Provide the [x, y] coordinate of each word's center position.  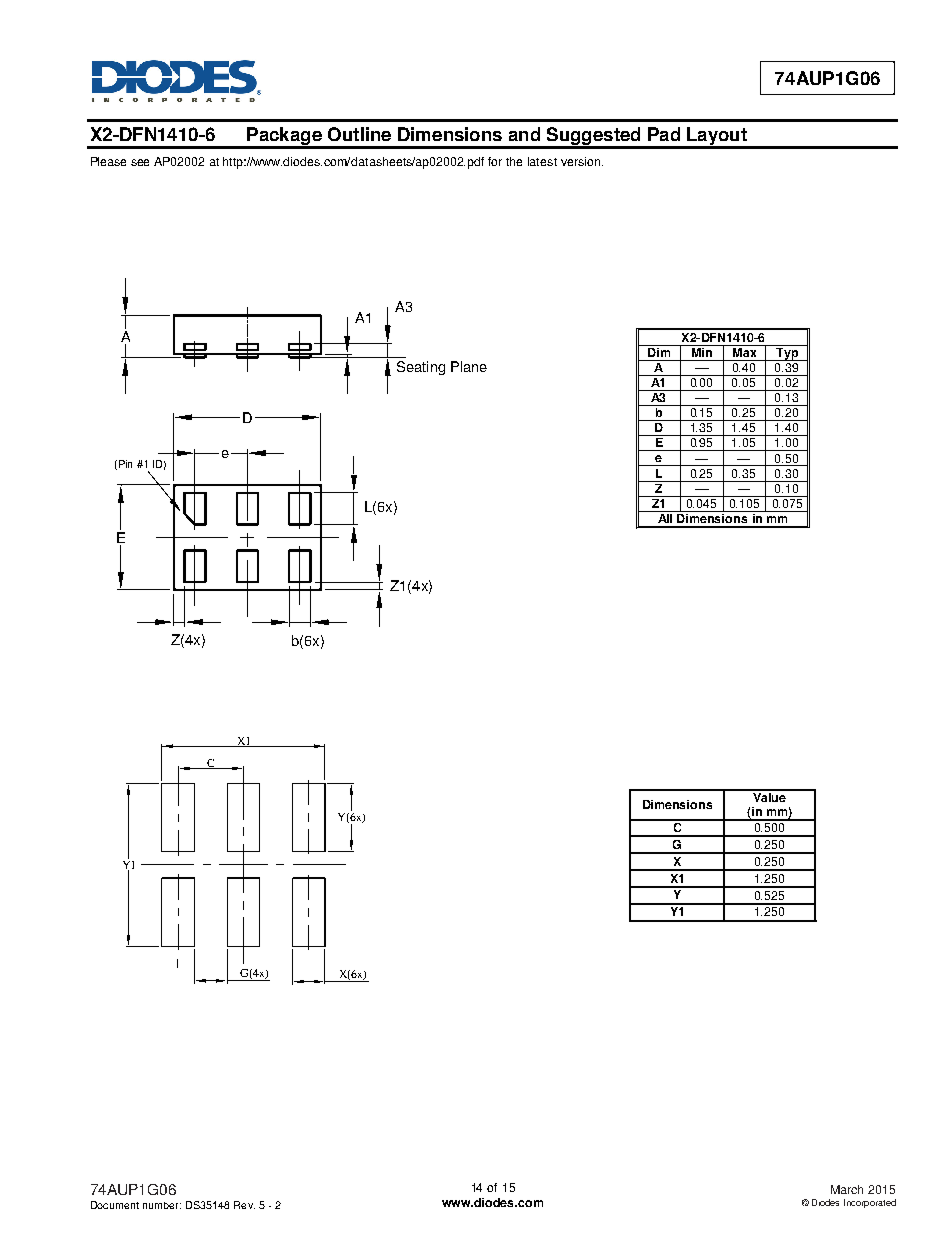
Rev [244, 1205]
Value [770, 796]
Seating [421, 368]
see [140, 162]
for [495, 161]
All [665, 517]
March [847, 1189]
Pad [664, 134]
